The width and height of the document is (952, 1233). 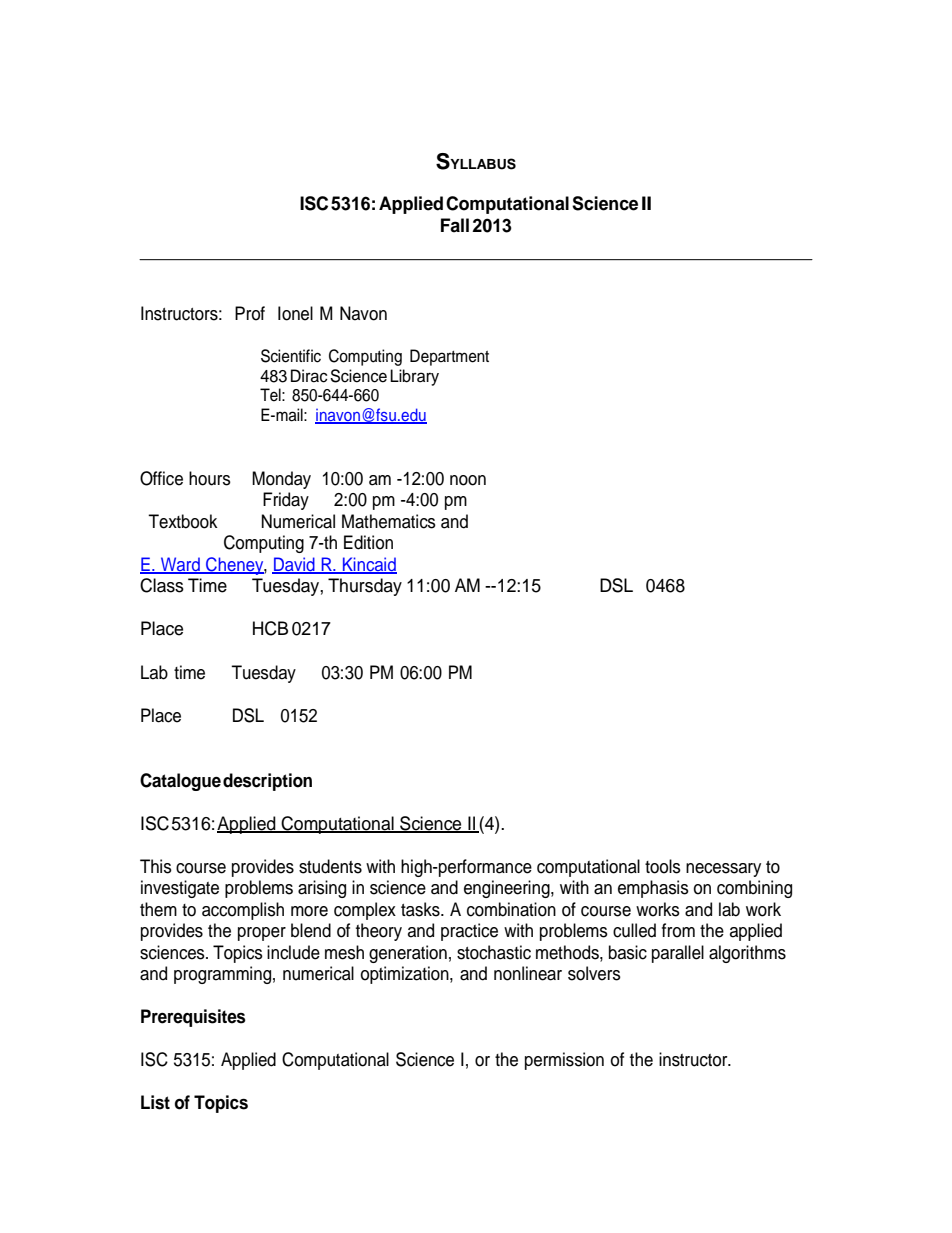 I want to click on solvers, so click(x=594, y=973).
